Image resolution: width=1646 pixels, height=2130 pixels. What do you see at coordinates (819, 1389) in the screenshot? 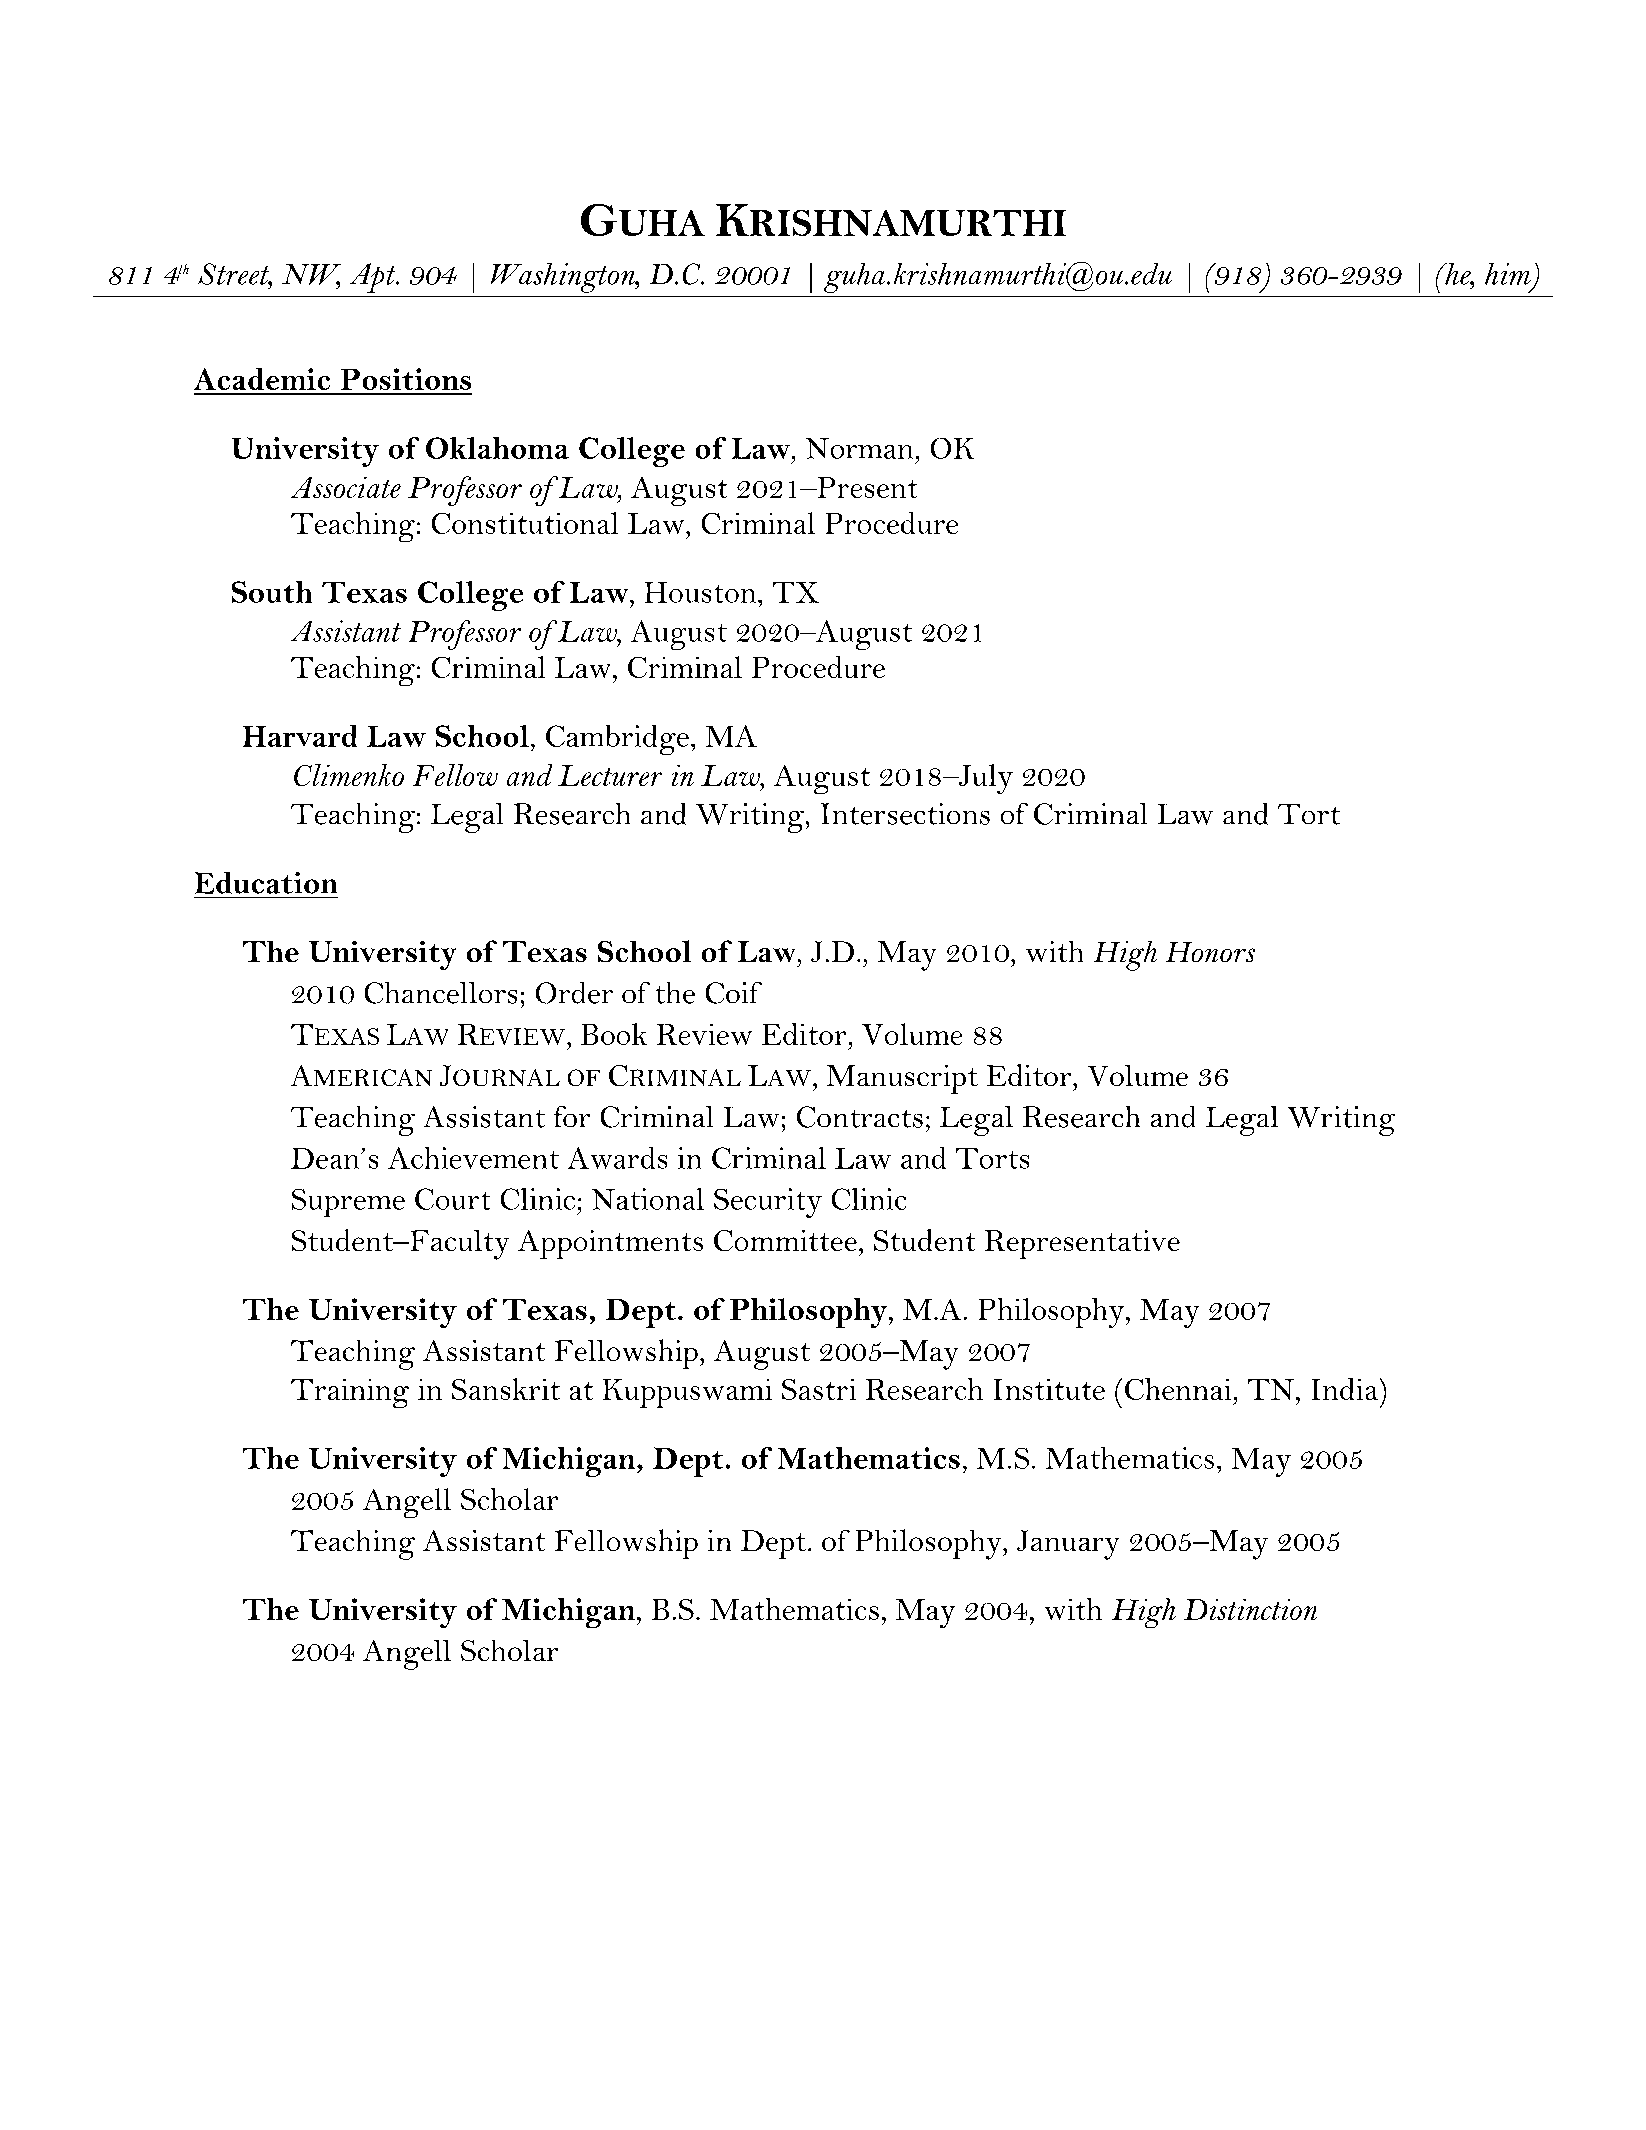
I see `Sastri` at bounding box center [819, 1389].
